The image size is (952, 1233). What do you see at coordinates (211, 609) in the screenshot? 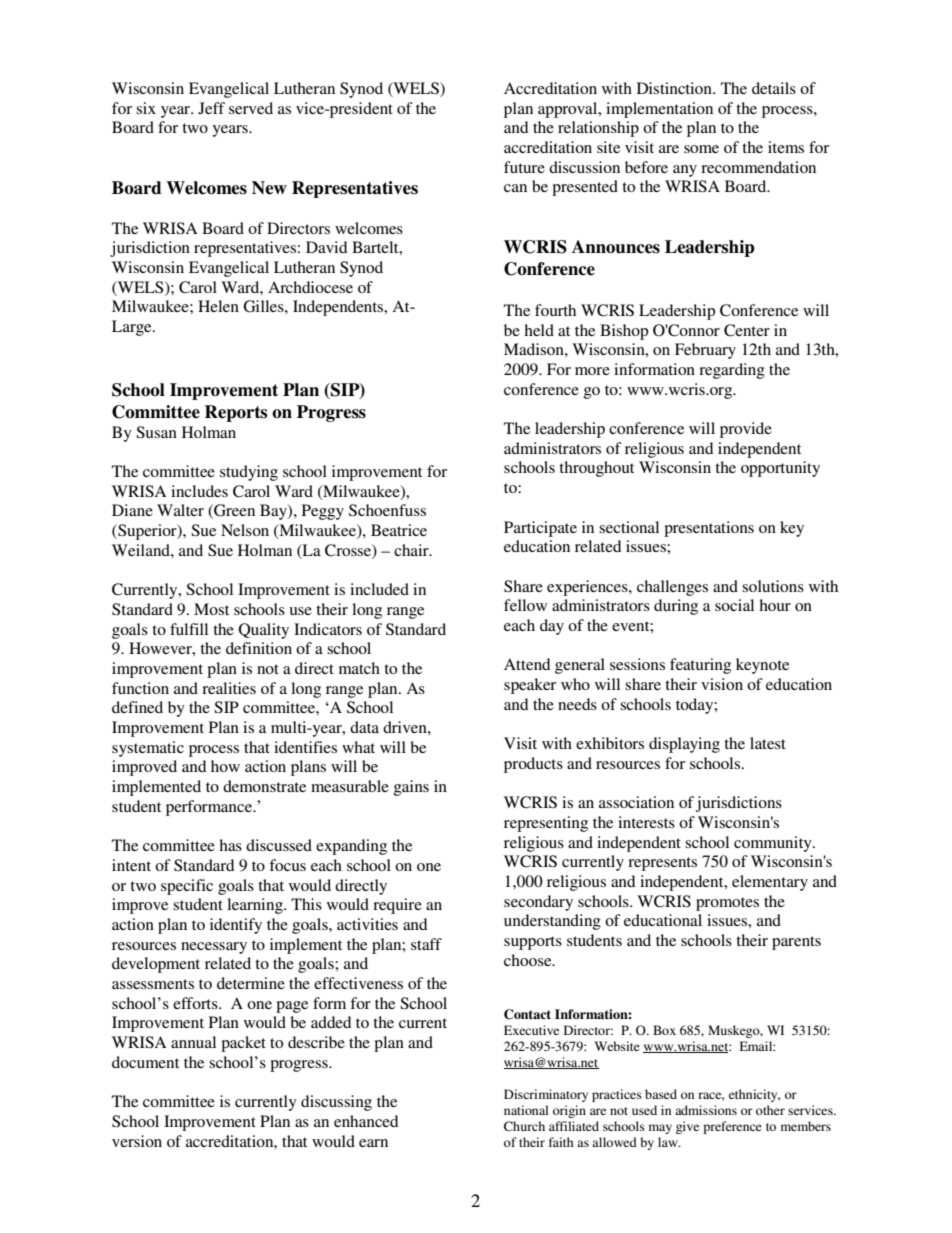
I see `Most` at bounding box center [211, 609].
